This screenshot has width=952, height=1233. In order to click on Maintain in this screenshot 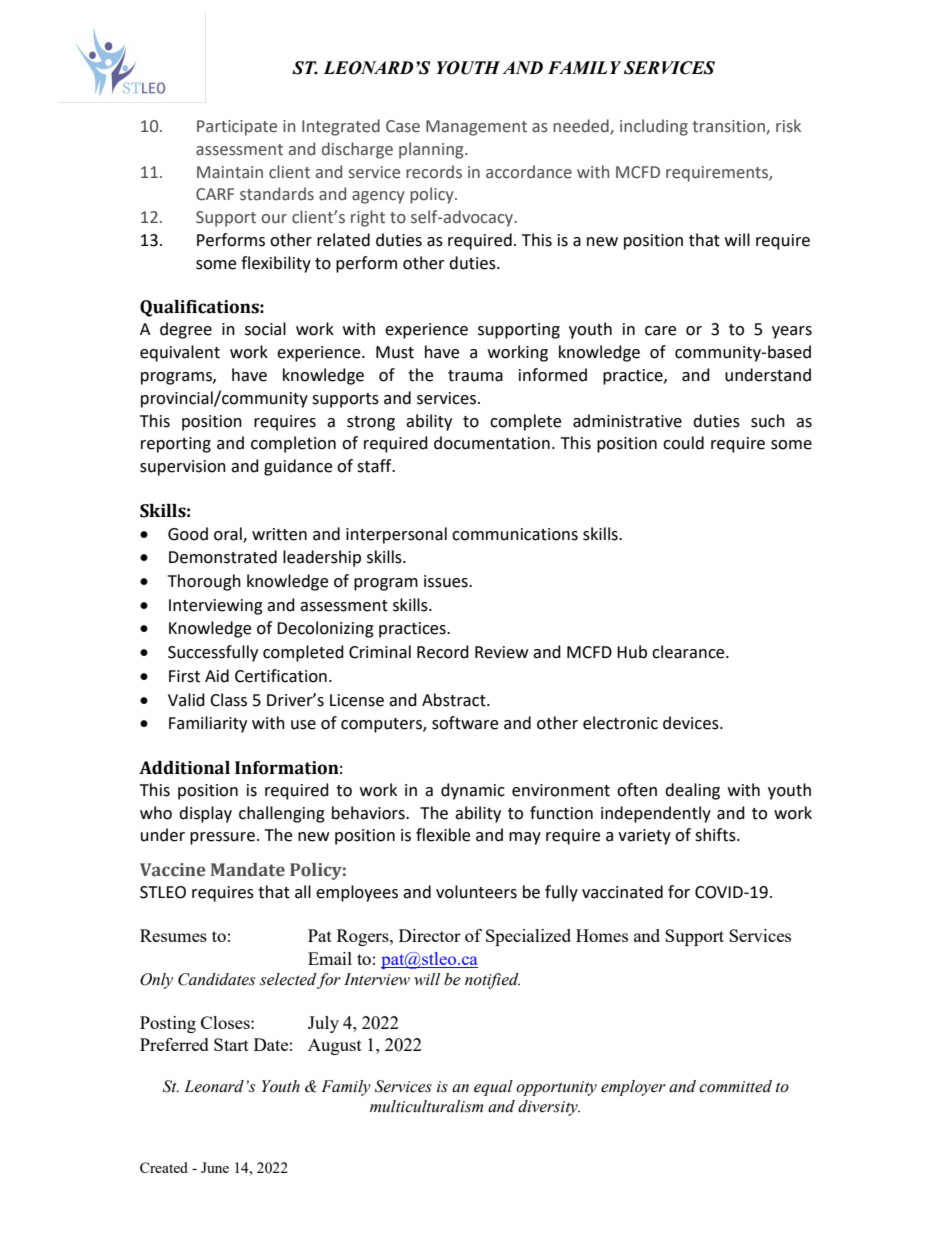, I will do `click(230, 172)`.
